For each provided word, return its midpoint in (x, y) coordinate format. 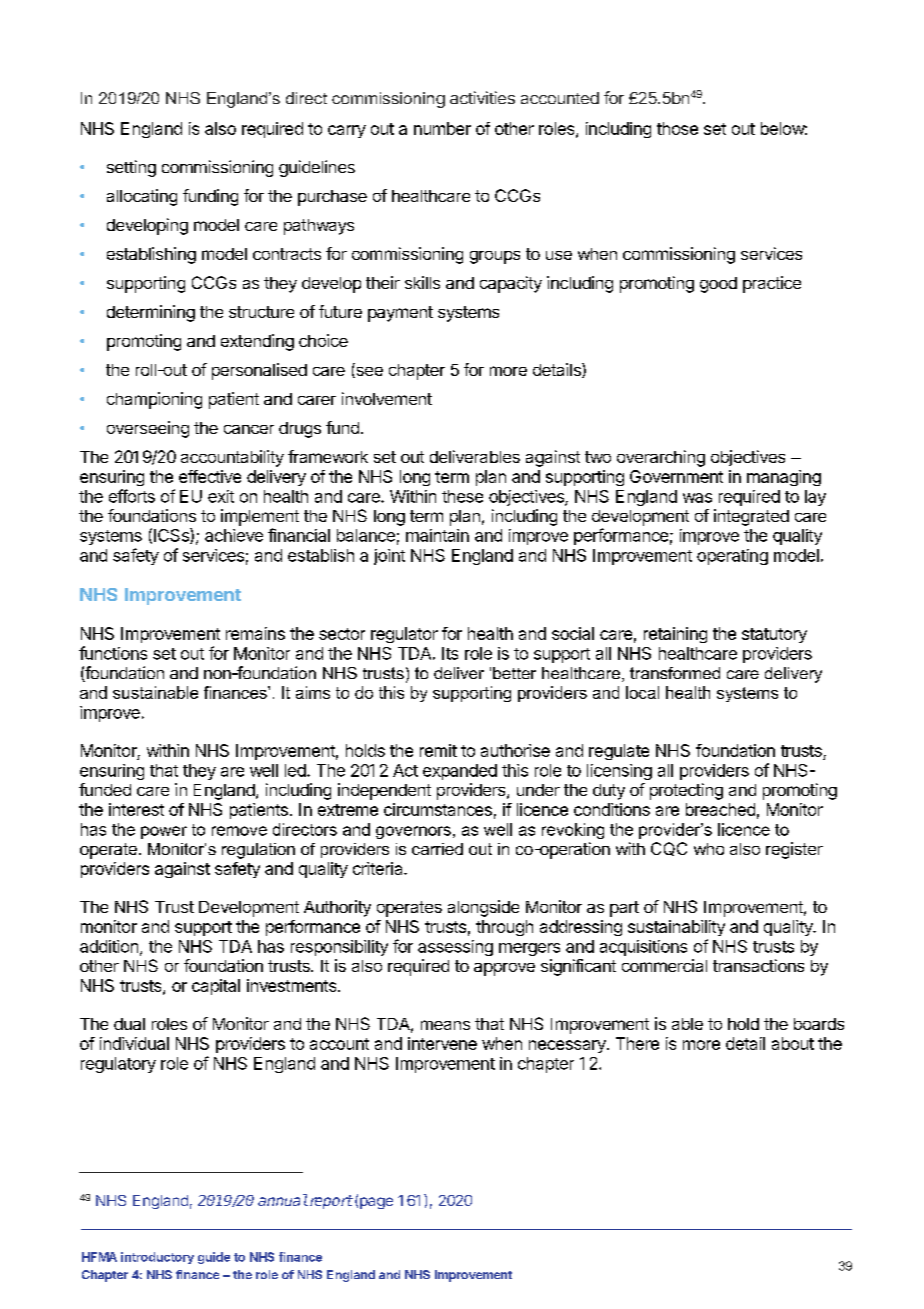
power (164, 832)
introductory (157, 1258)
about (793, 1043)
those (677, 128)
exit (221, 496)
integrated (751, 517)
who (709, 849)
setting (131, 168)
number (442, 128)
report (330, 1202)
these (462, 496)
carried (437, 849)
